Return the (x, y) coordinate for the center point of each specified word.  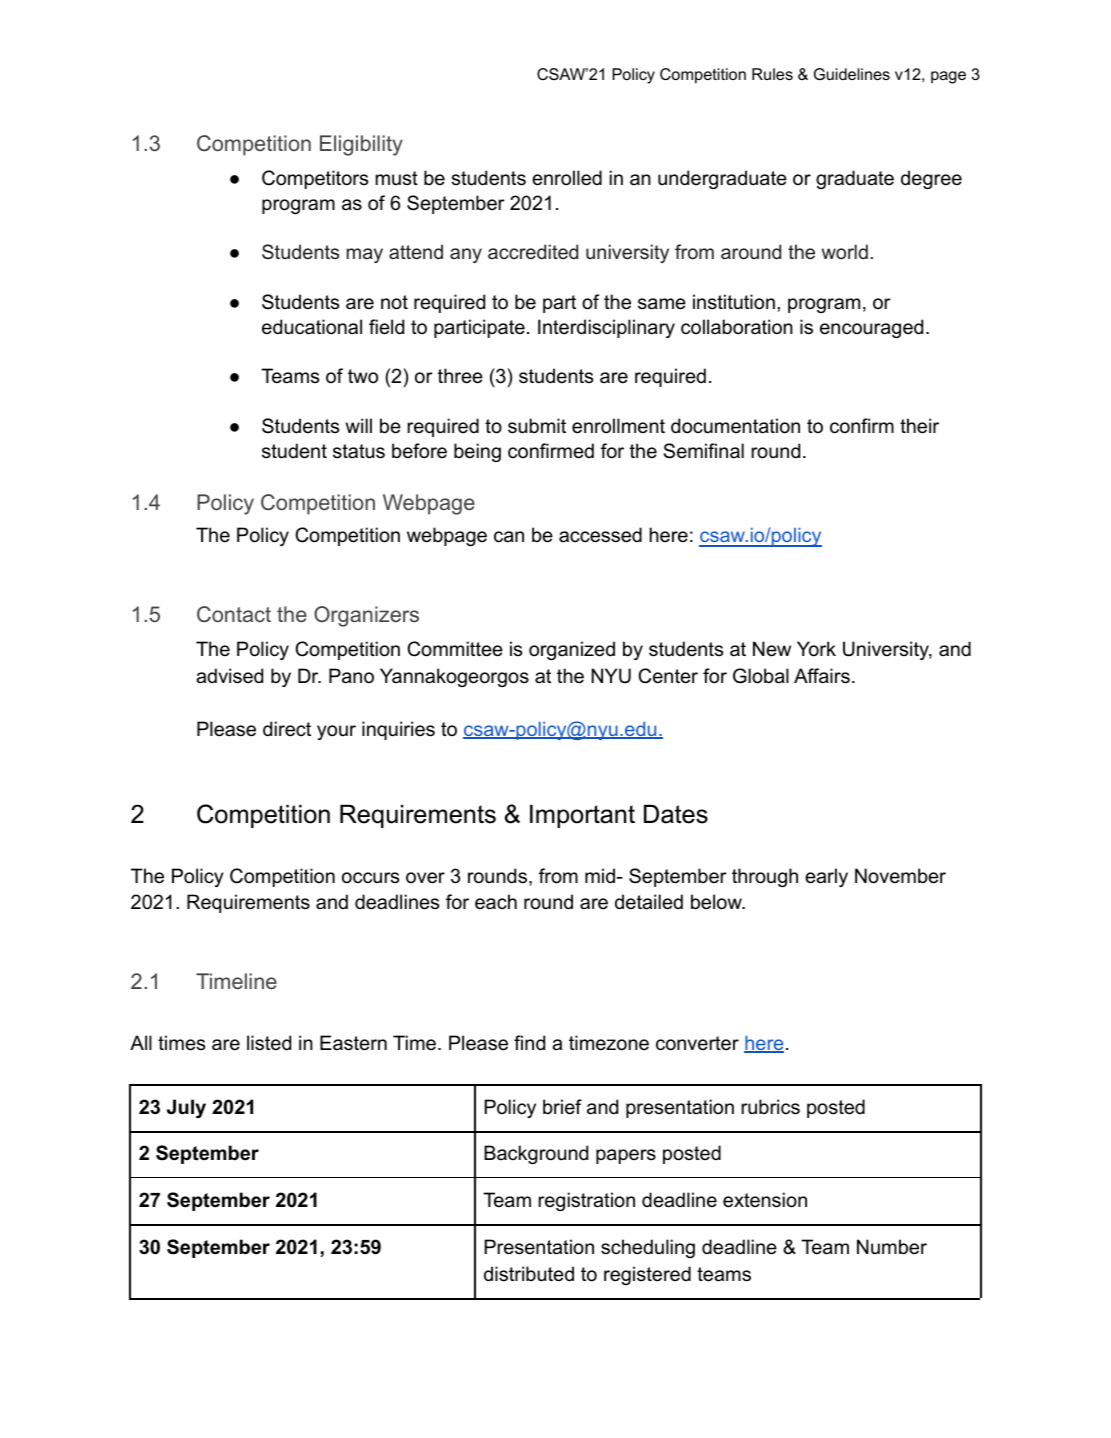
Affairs (822, 676)
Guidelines (852, 74)
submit (537, 426)
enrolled (567, 178)
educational (312, 327)
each (496, 902)
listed (269, 1043)
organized (572, 650)
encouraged (871, 328)
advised (229, 676)
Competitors (315, 179)
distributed (529, 1274)
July (186, 1108)
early (826, 877)
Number (892, 1247)
